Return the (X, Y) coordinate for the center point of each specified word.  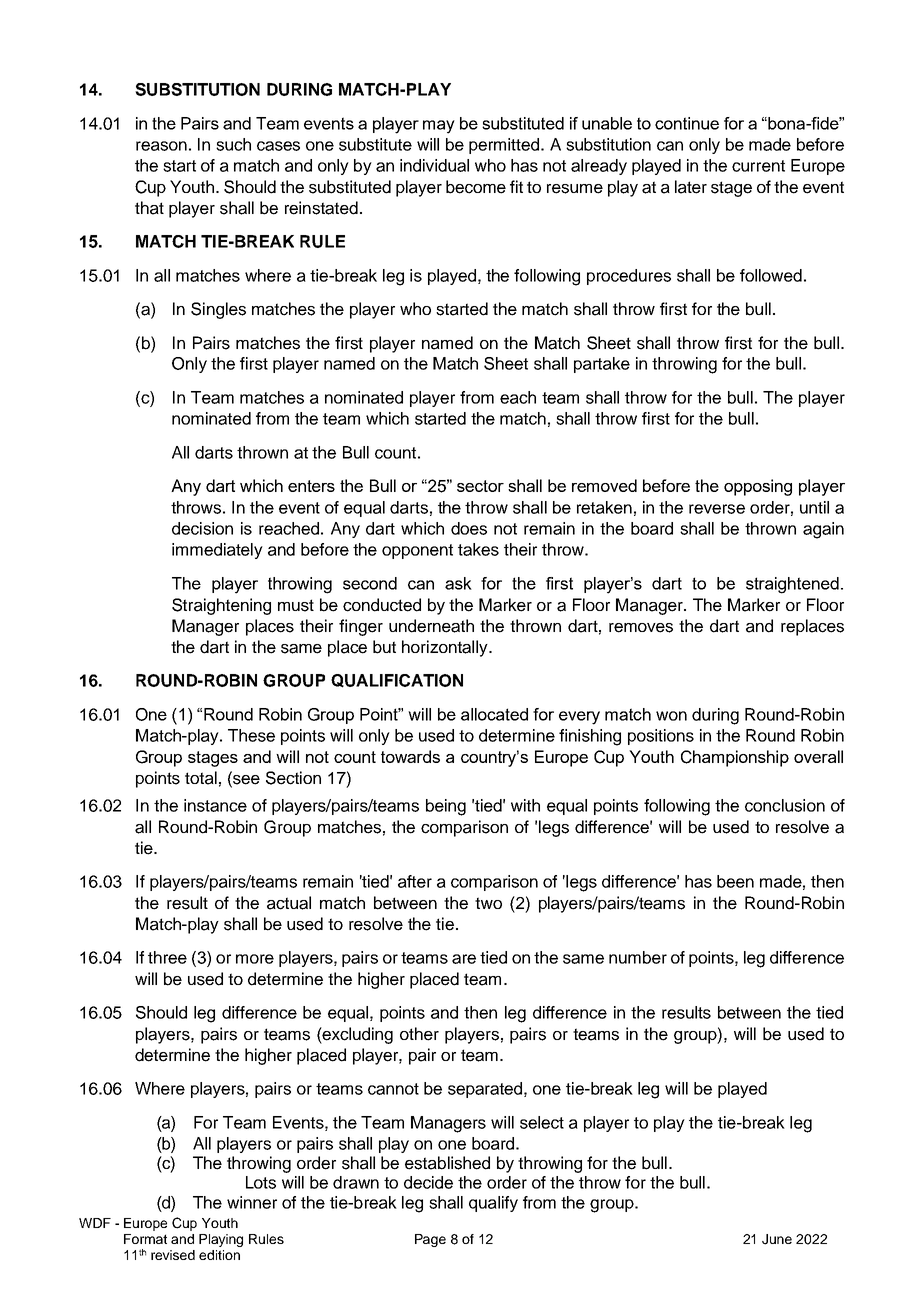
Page (430, 1240)
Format (145, 1239)
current (758, 166)
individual (434, 165)
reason (161, 146)
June (777, 1239)
